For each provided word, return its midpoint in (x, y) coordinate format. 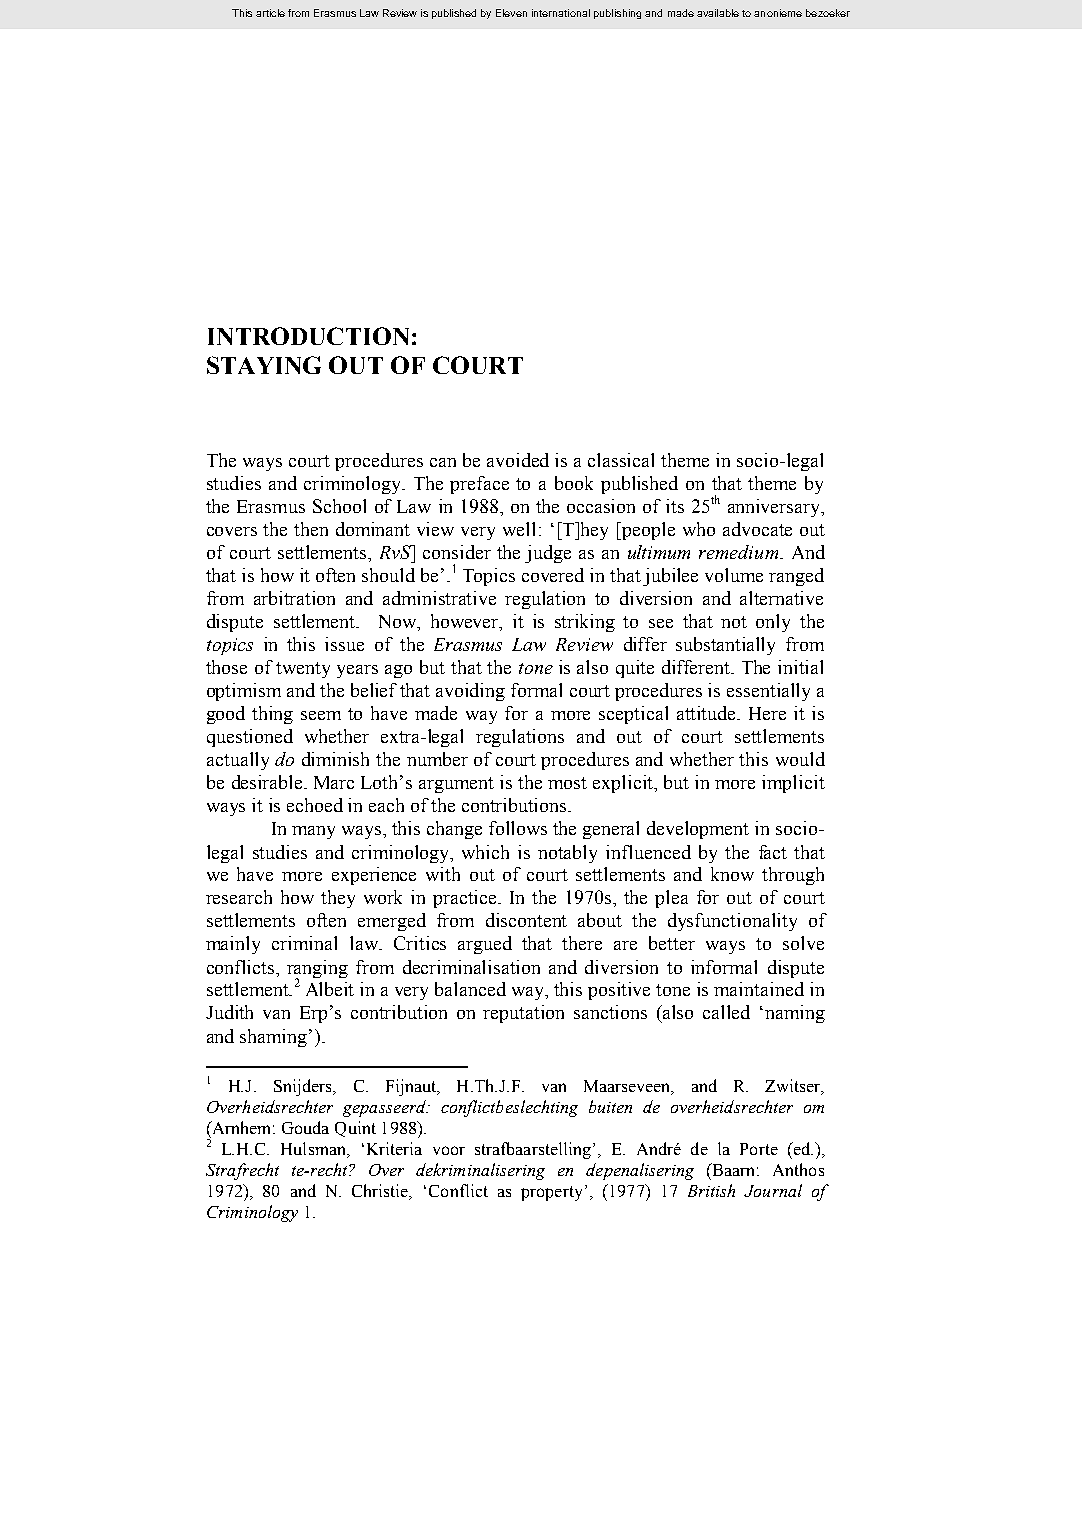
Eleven (511, 13)
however (466, 622)
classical (621, 460)
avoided (518, 460)
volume (734, 575)
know (732, 874)
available (718, 13)
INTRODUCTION (308, 336)
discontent (526, 920)
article (270, 13)
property (551, 1193)
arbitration (294, 598)
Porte (759, 1149)
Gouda (305, 1127)
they (338, 899)
